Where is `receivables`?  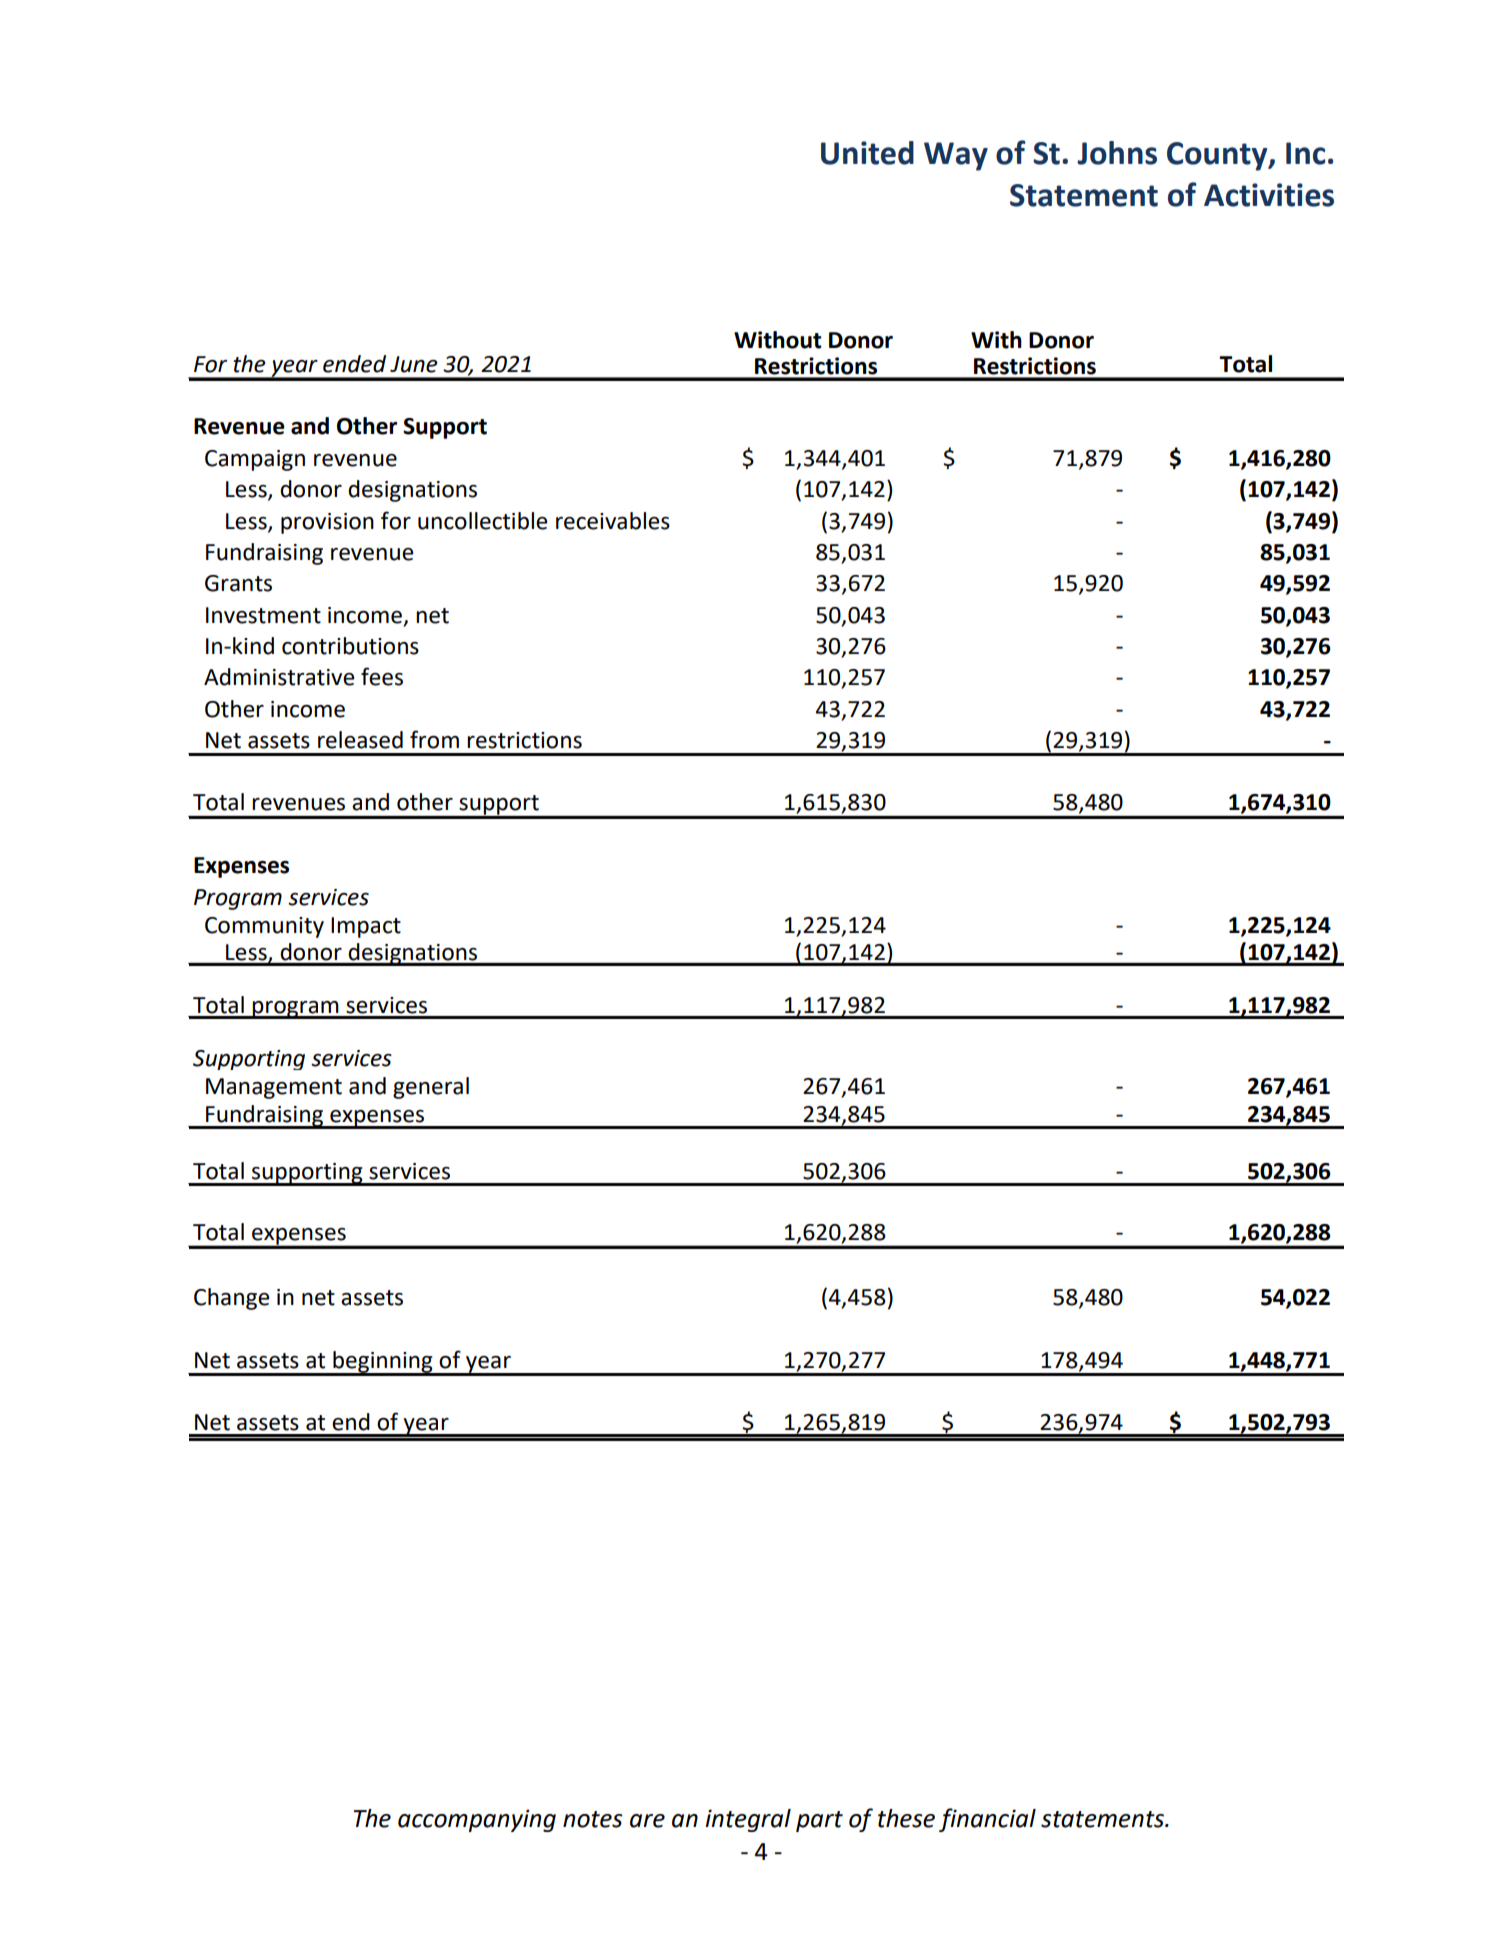 receivables is located at coordinates (613, 521).
